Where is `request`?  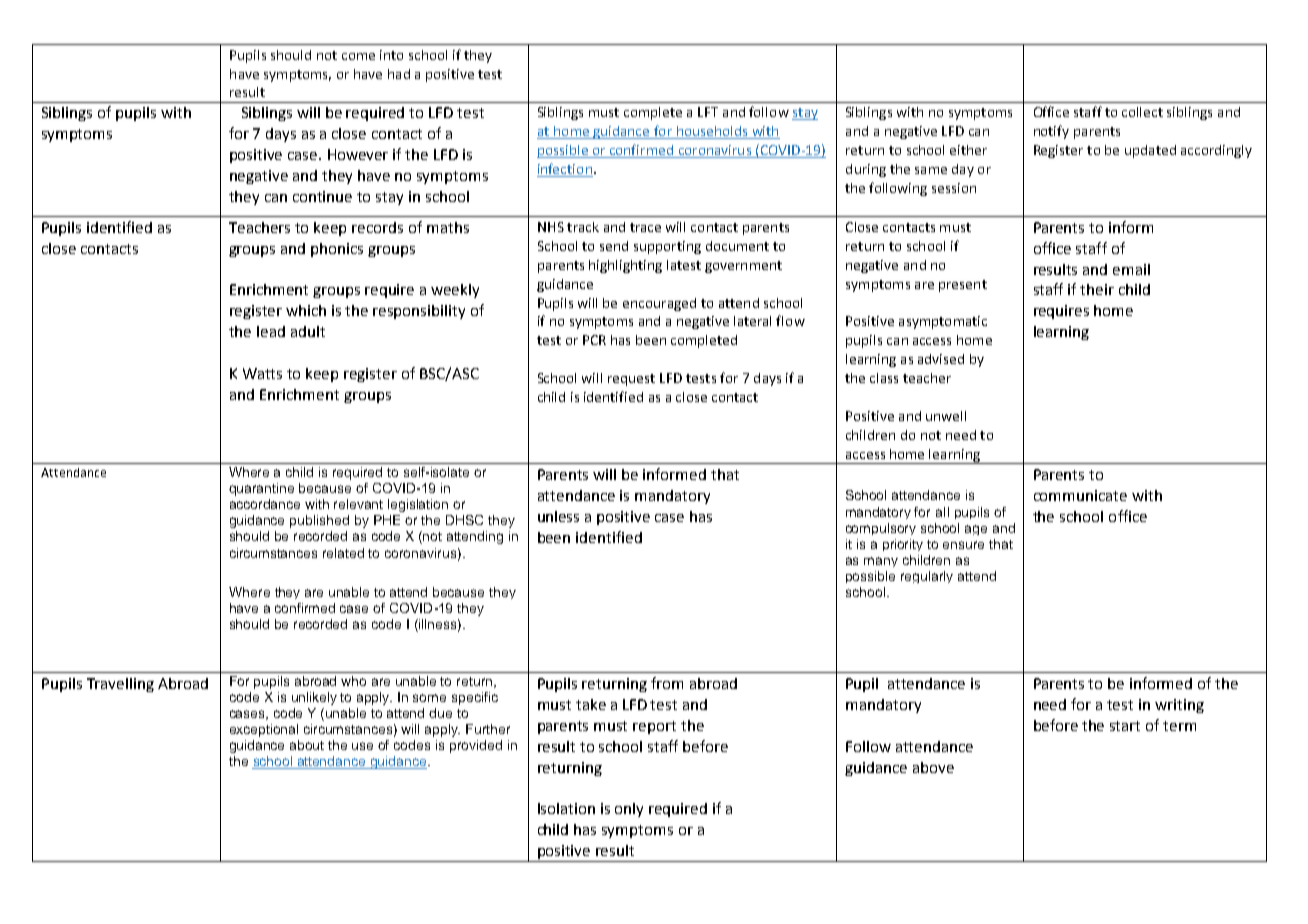
request is located at coordinates (631, 380).
